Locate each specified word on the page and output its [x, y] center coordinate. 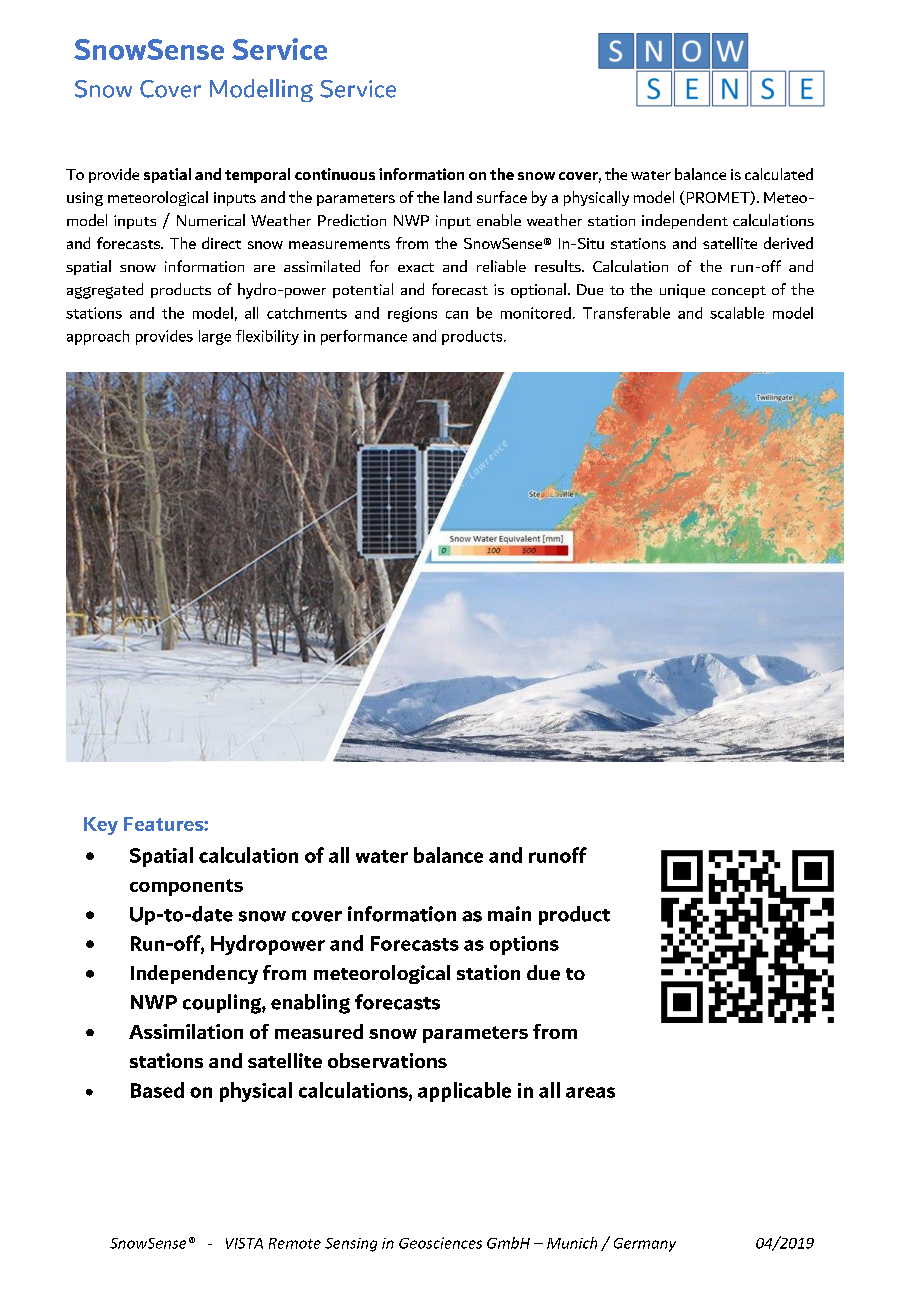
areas [590, 1092]
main [509, 914]
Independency [194, 974]
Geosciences [440, 1243]
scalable [737, 313]
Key [101, 826]
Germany [645, 1245]
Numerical [211, 220]
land [458, 197]
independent [685, 221]
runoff [558, 855]
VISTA [244, 1243]
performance [364, 337]
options [524, 945]
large [215, 337]
